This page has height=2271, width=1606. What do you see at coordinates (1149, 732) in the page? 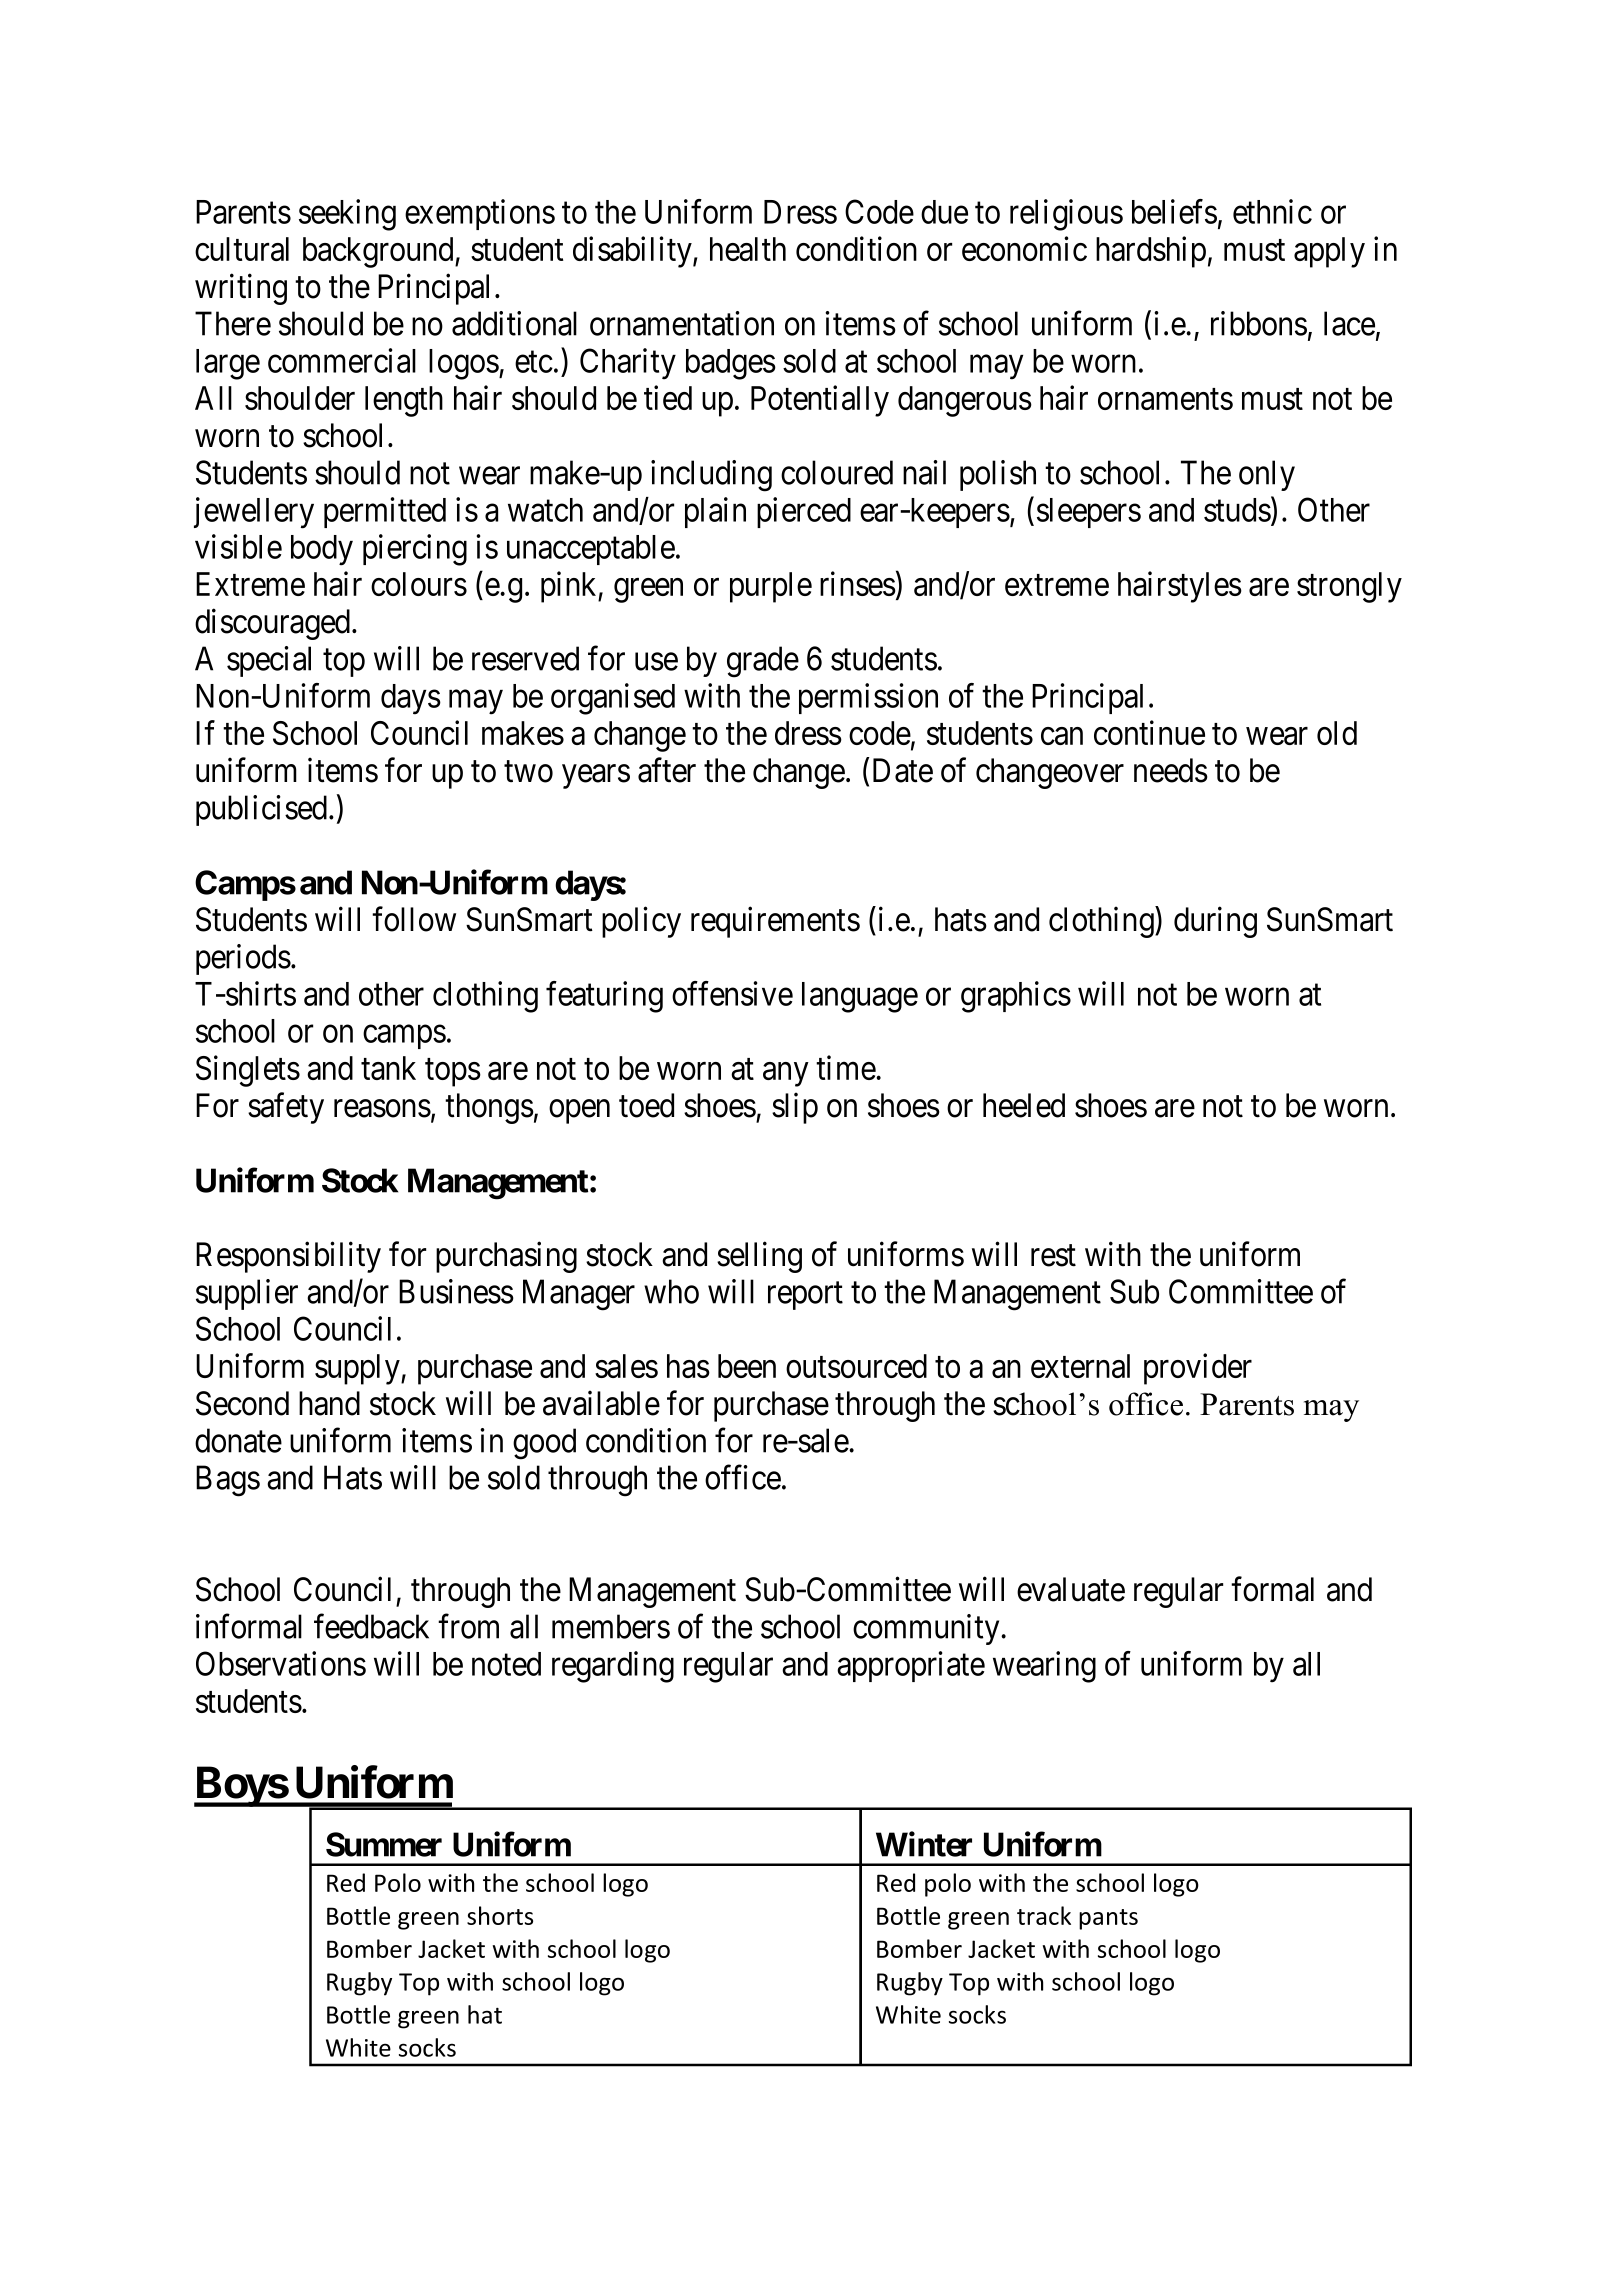
I see `continue` at bounding box center [1149, 732].
